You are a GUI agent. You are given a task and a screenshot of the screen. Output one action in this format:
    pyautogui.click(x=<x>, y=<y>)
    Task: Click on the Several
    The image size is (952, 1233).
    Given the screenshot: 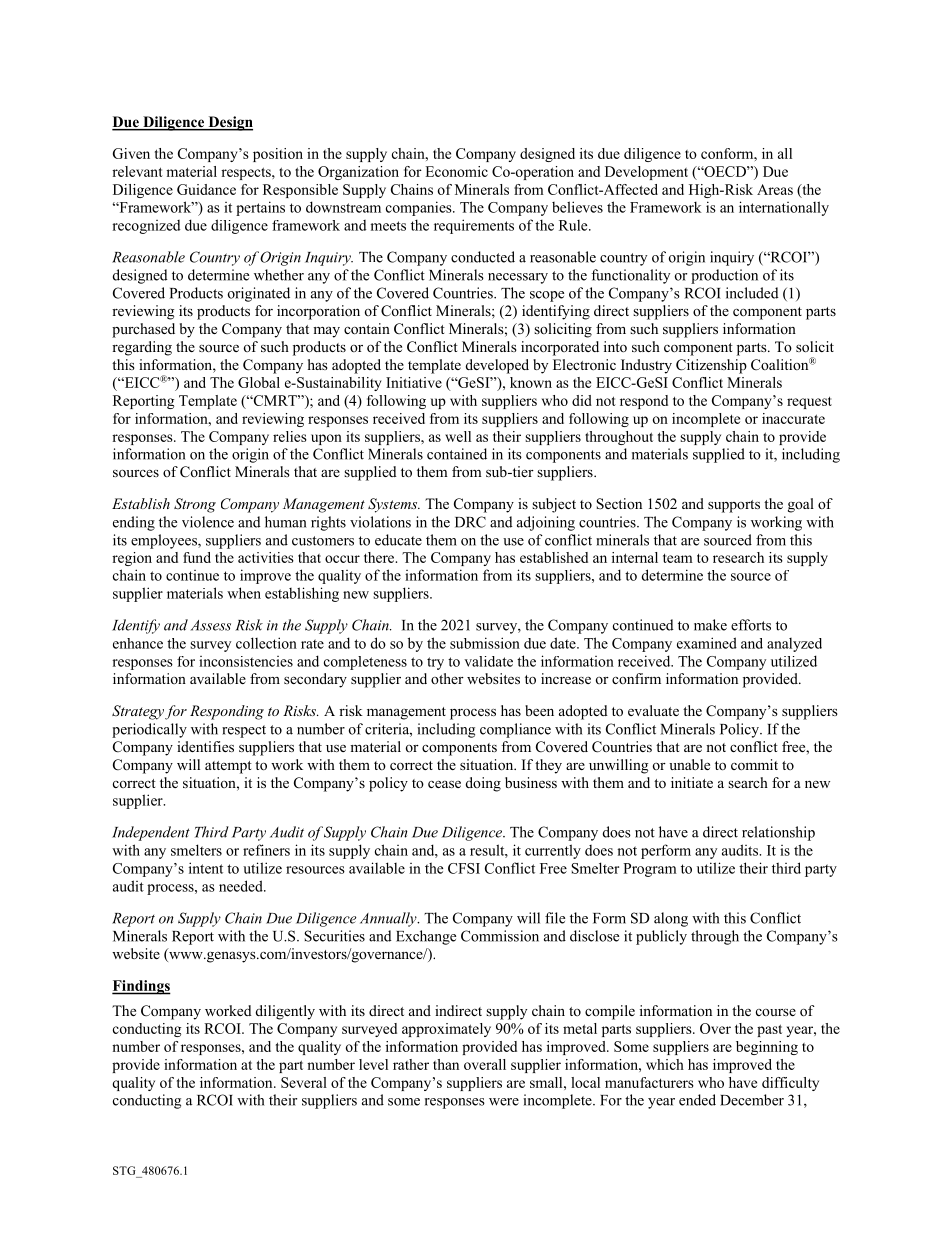 What is the action you would take?
    pyautogui.click(x=304, y=1082)
